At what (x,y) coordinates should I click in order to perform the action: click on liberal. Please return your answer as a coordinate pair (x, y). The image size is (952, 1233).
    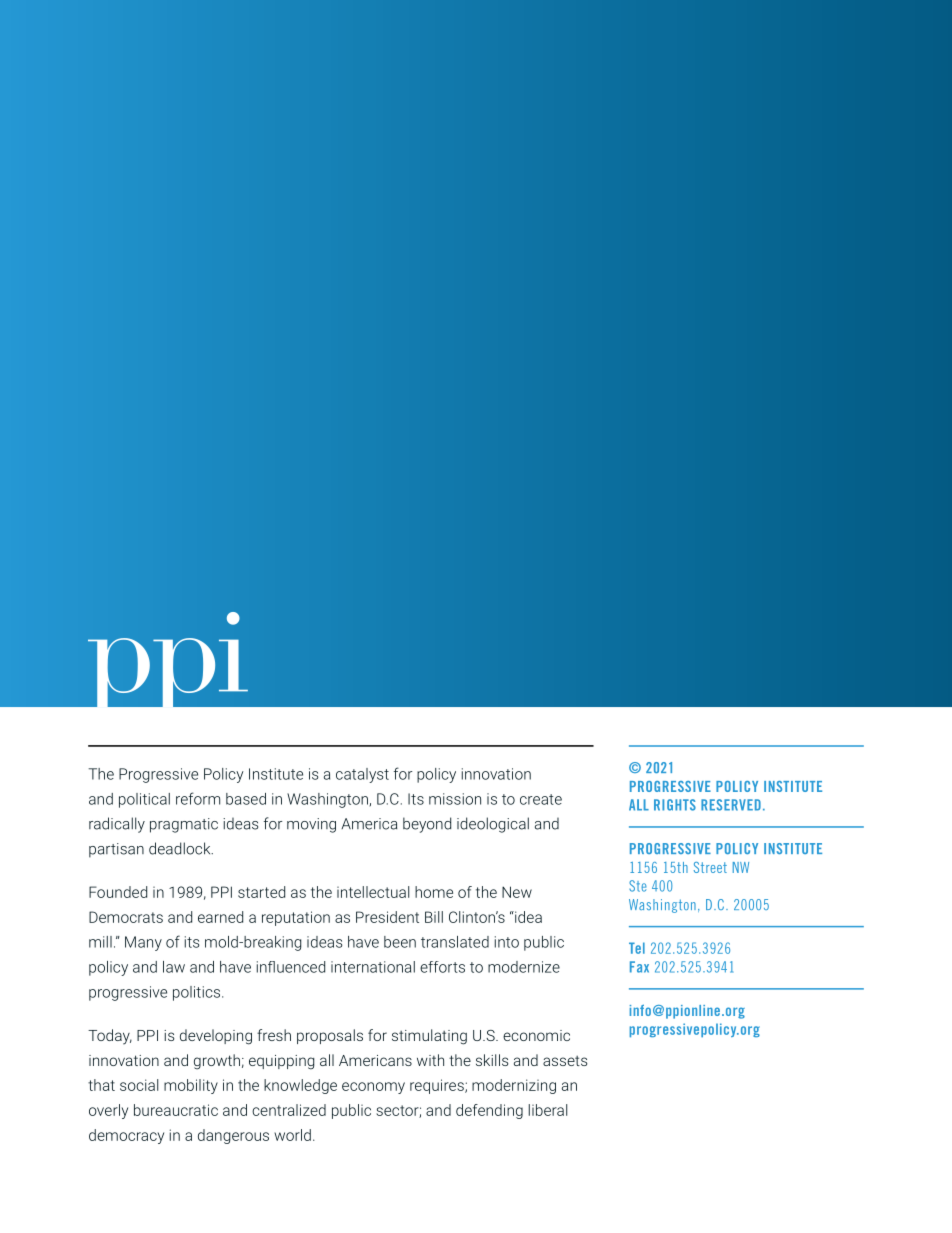
    Looking at the image, I should click on (548, 1110).
